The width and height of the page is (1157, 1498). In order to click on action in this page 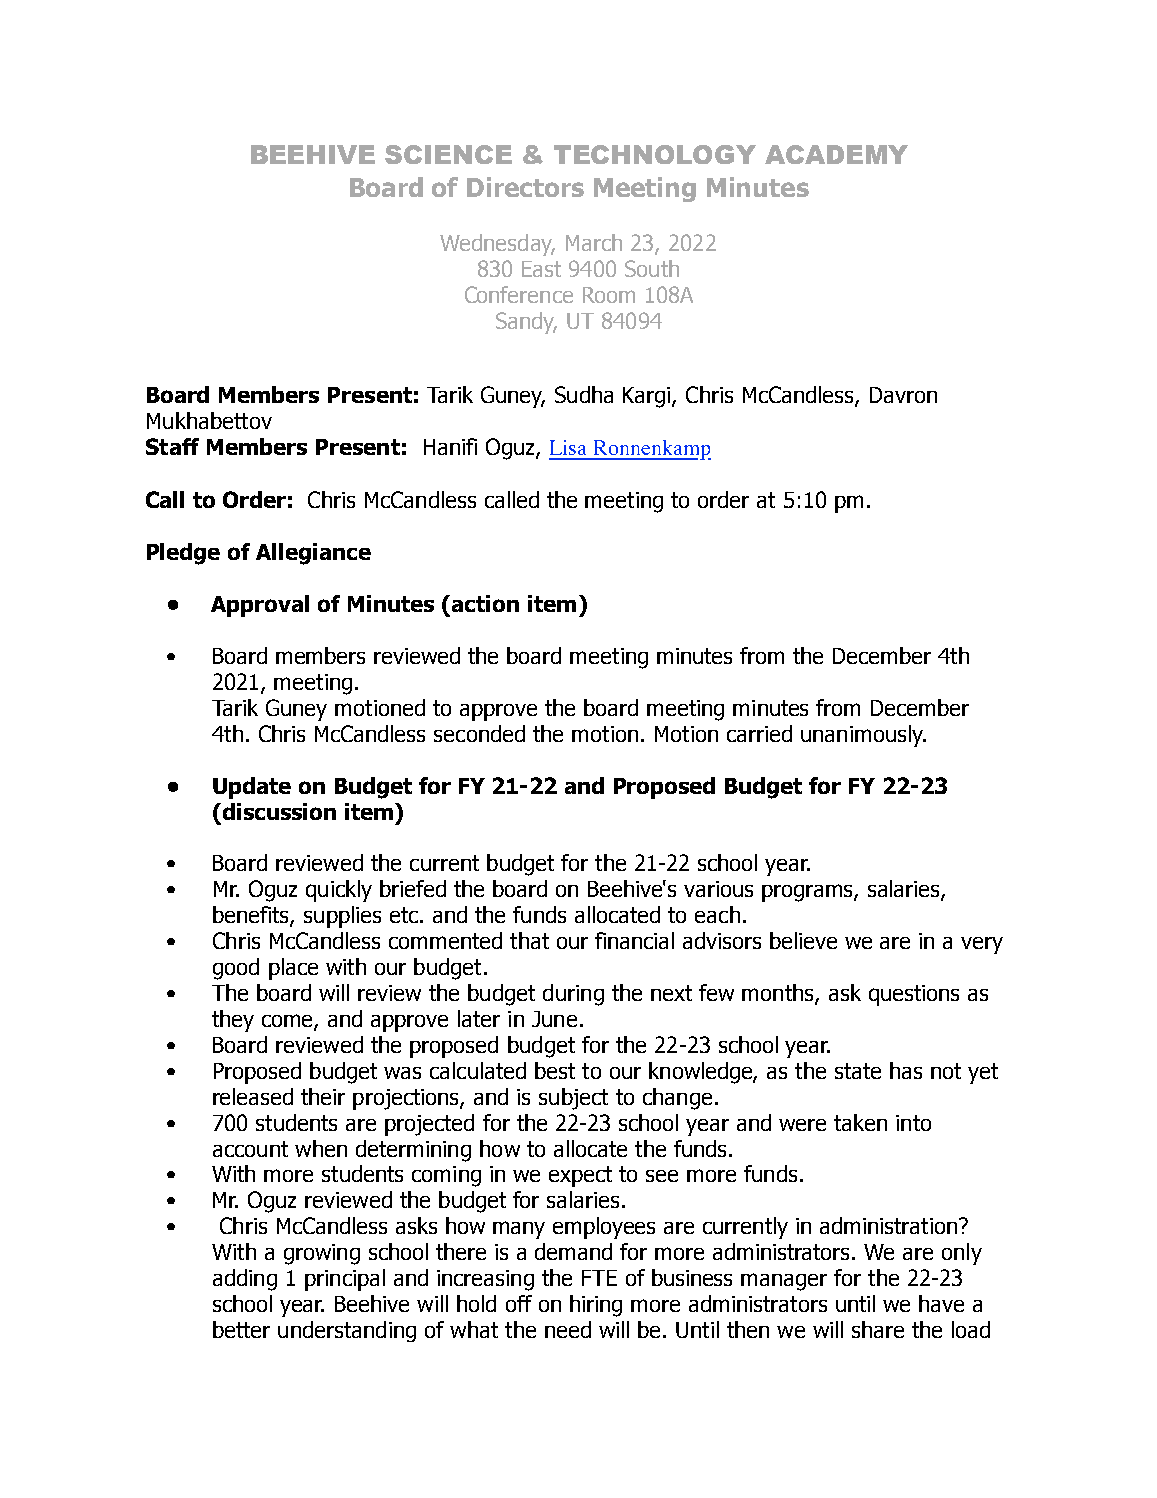, I will do `click(485, 603)`.
